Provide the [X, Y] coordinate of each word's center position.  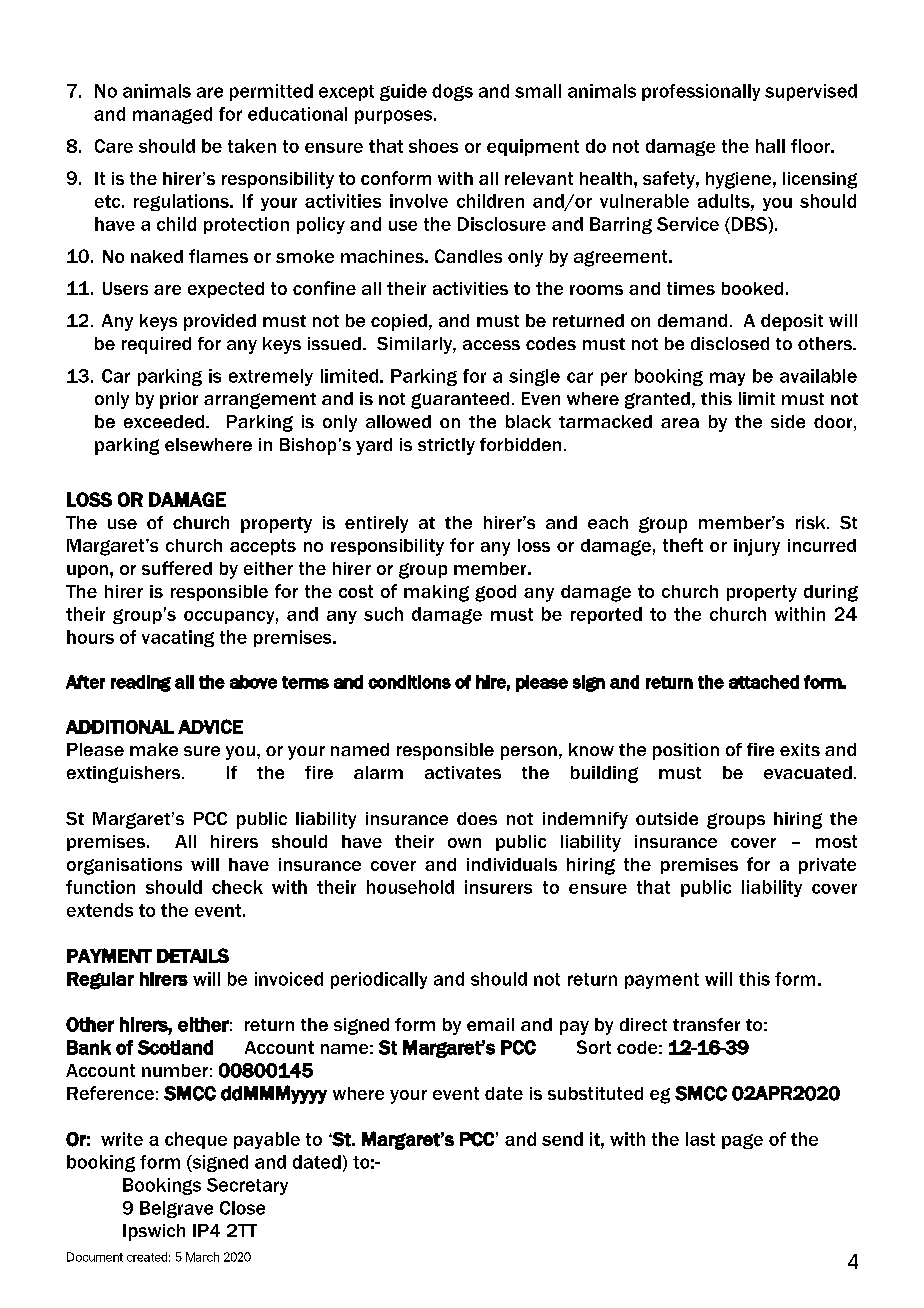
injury [757, 547]
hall [770, 146]
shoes [433, 146]
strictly [446, 446]
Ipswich [154, 1232]
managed [172, 115]
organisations [124, 866]
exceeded [164, 421]
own [464, 843]
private [827, 866]
